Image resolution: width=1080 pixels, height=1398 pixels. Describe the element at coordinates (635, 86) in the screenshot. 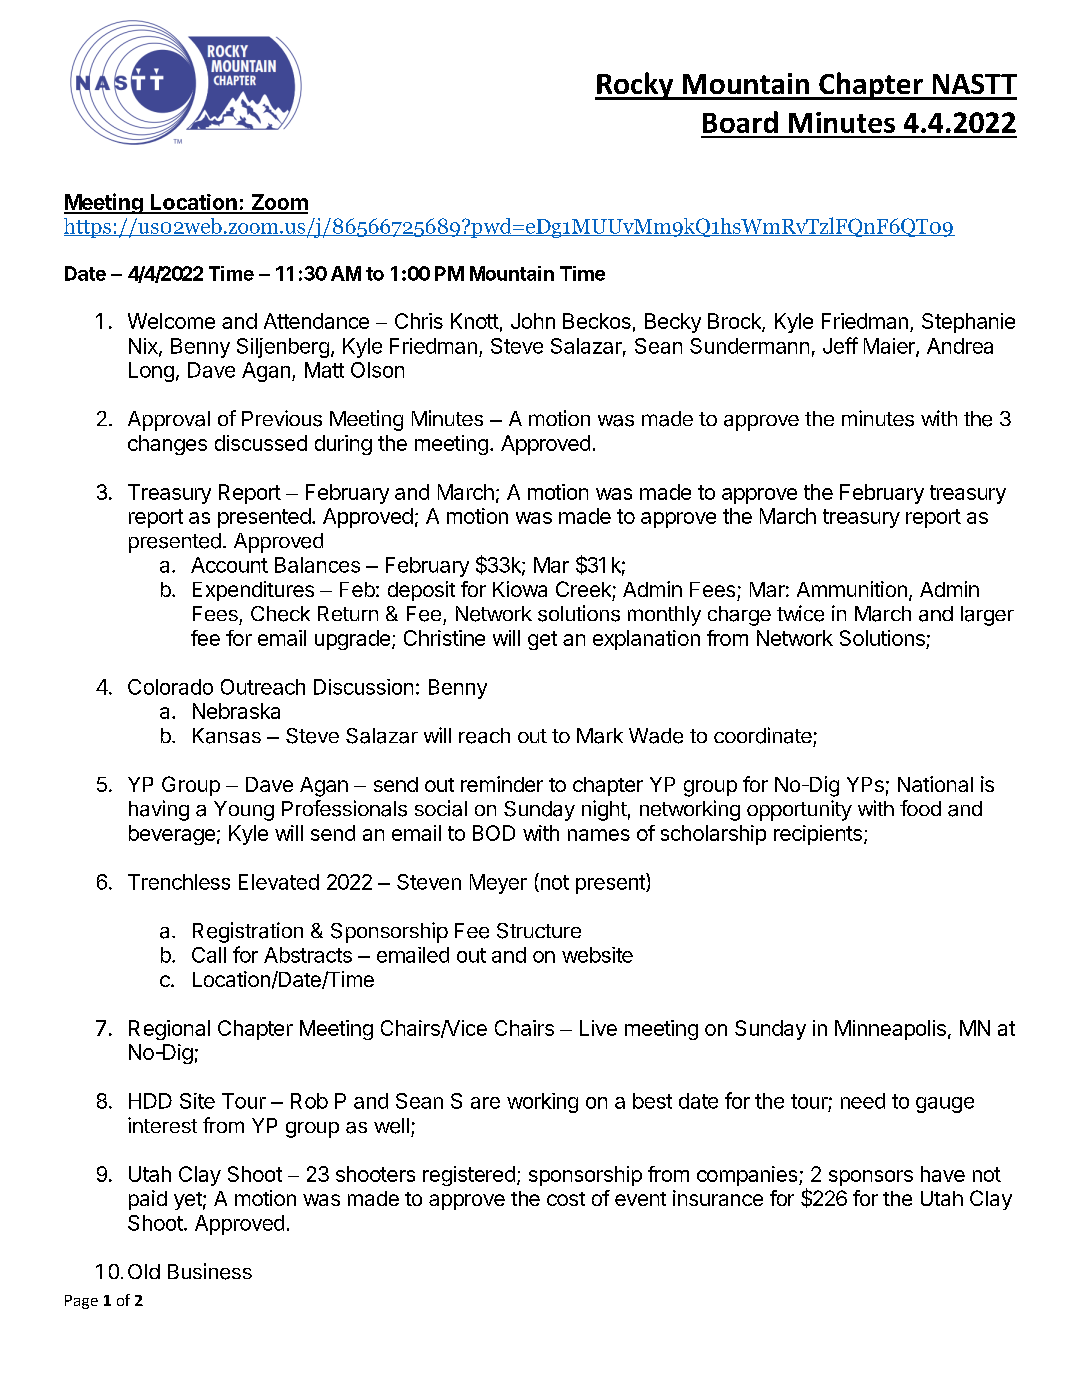

I see `Rocky` at that location.
